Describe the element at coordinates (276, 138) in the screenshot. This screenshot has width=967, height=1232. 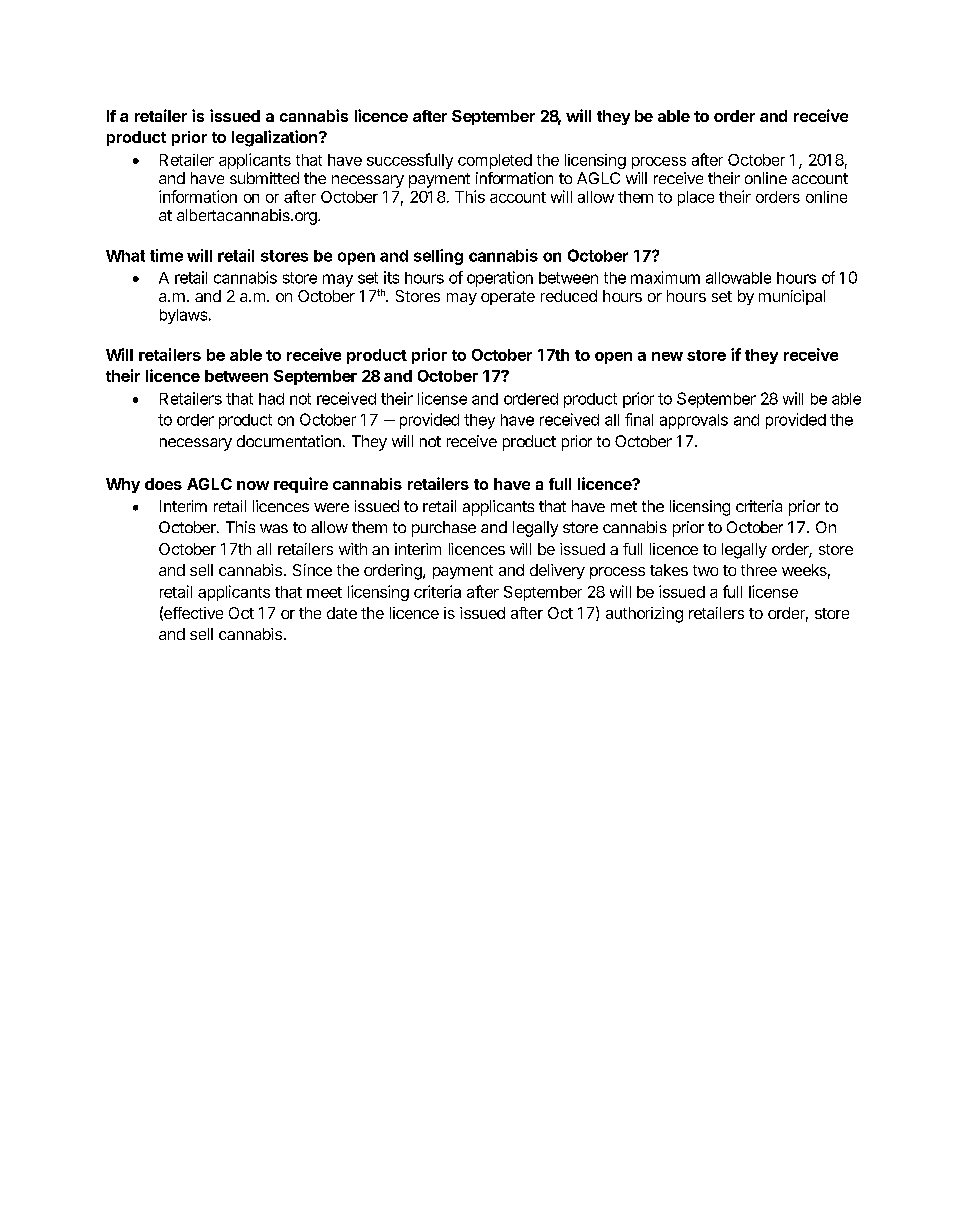
I see `legalization` at that location.
